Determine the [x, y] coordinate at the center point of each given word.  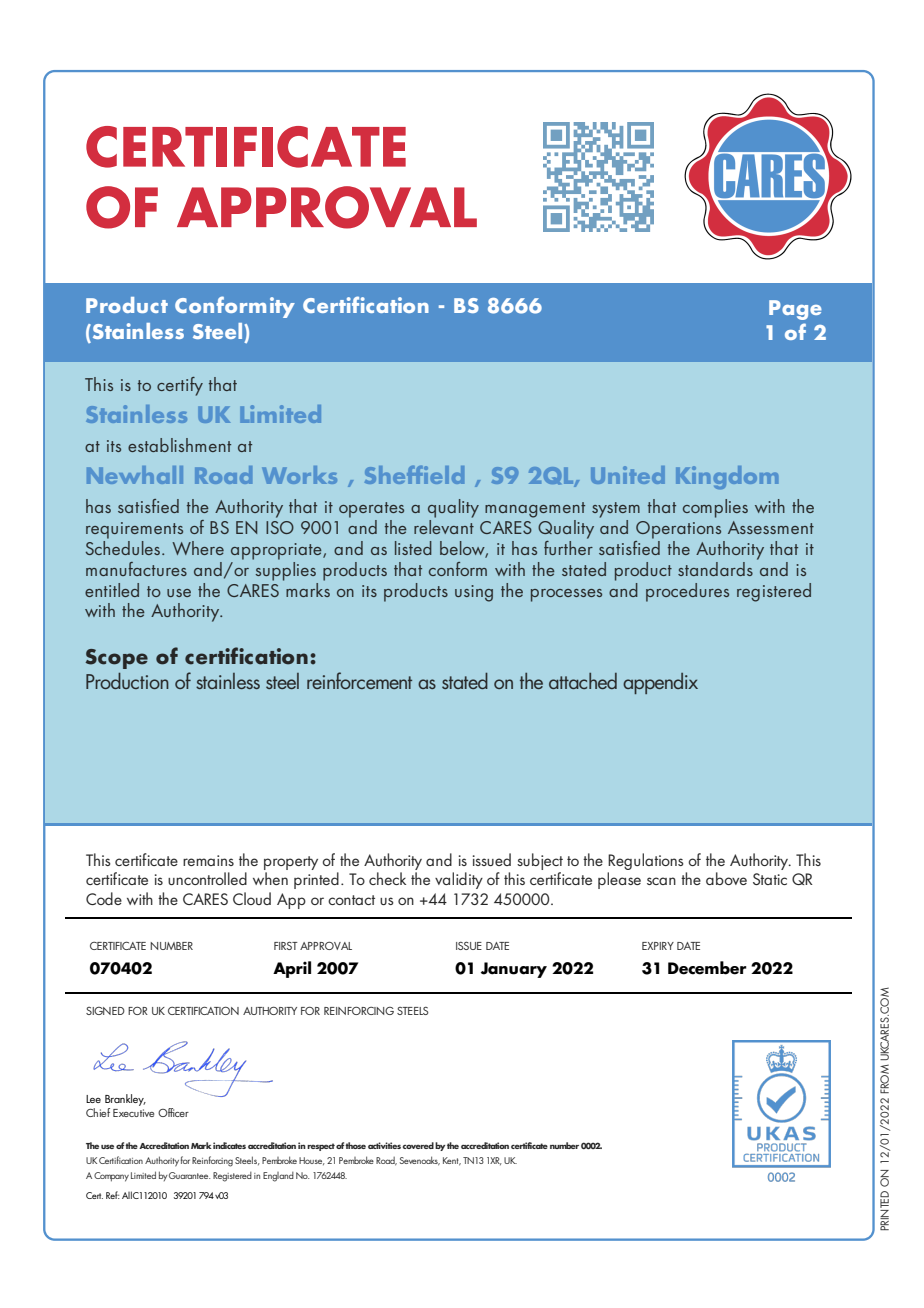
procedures [687, 592]
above [726, 878]
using [474, 593]
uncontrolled [207, 878]
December [707, 968]
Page [795, 310]
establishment [179, 445]
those [355, 1145]
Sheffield [414, 475]
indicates [229, 1145]
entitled [112, 590]
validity [459, 880]
